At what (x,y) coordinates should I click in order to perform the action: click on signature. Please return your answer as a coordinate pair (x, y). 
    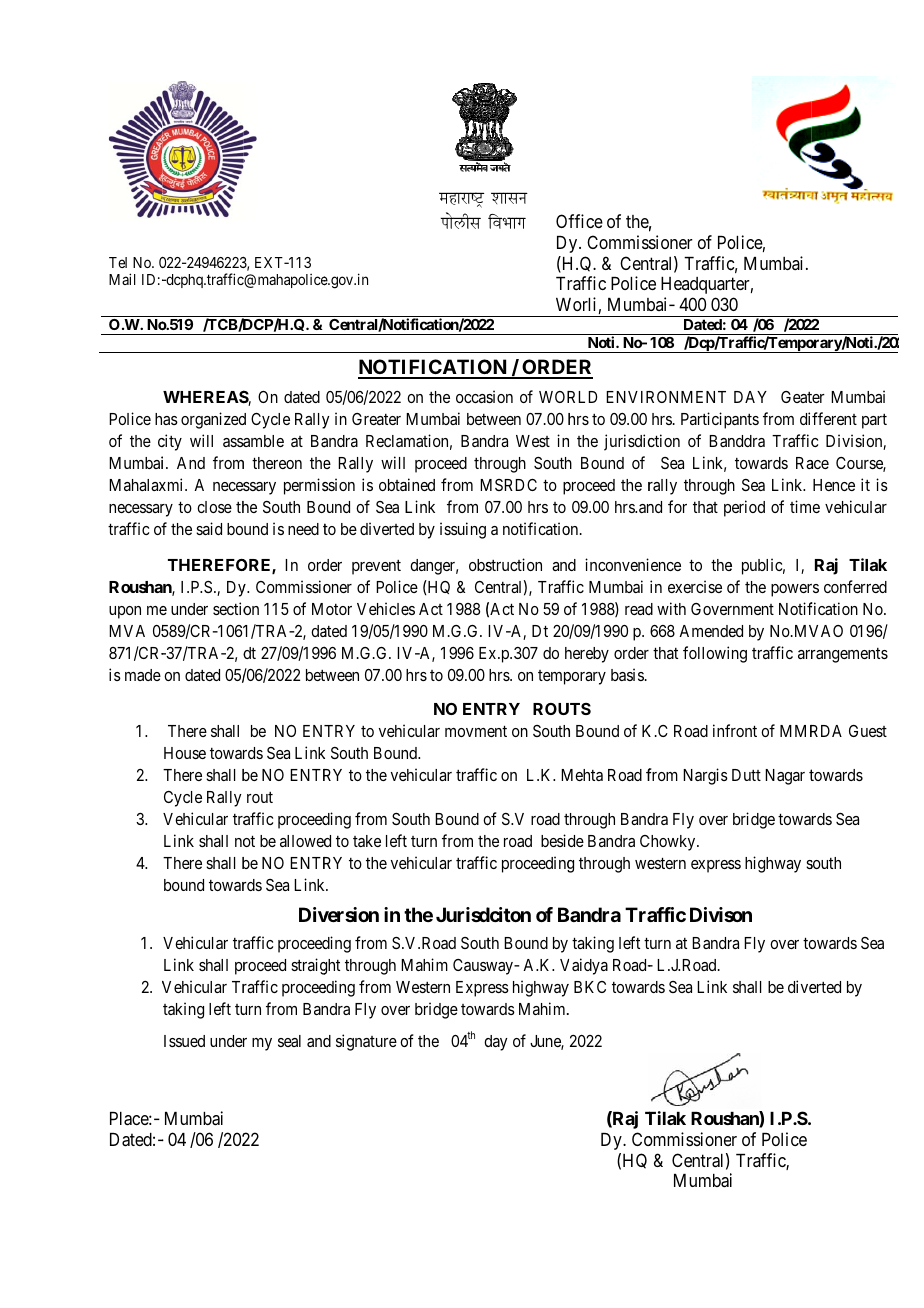
    Looking at the image, I should click on (366, 1042).
